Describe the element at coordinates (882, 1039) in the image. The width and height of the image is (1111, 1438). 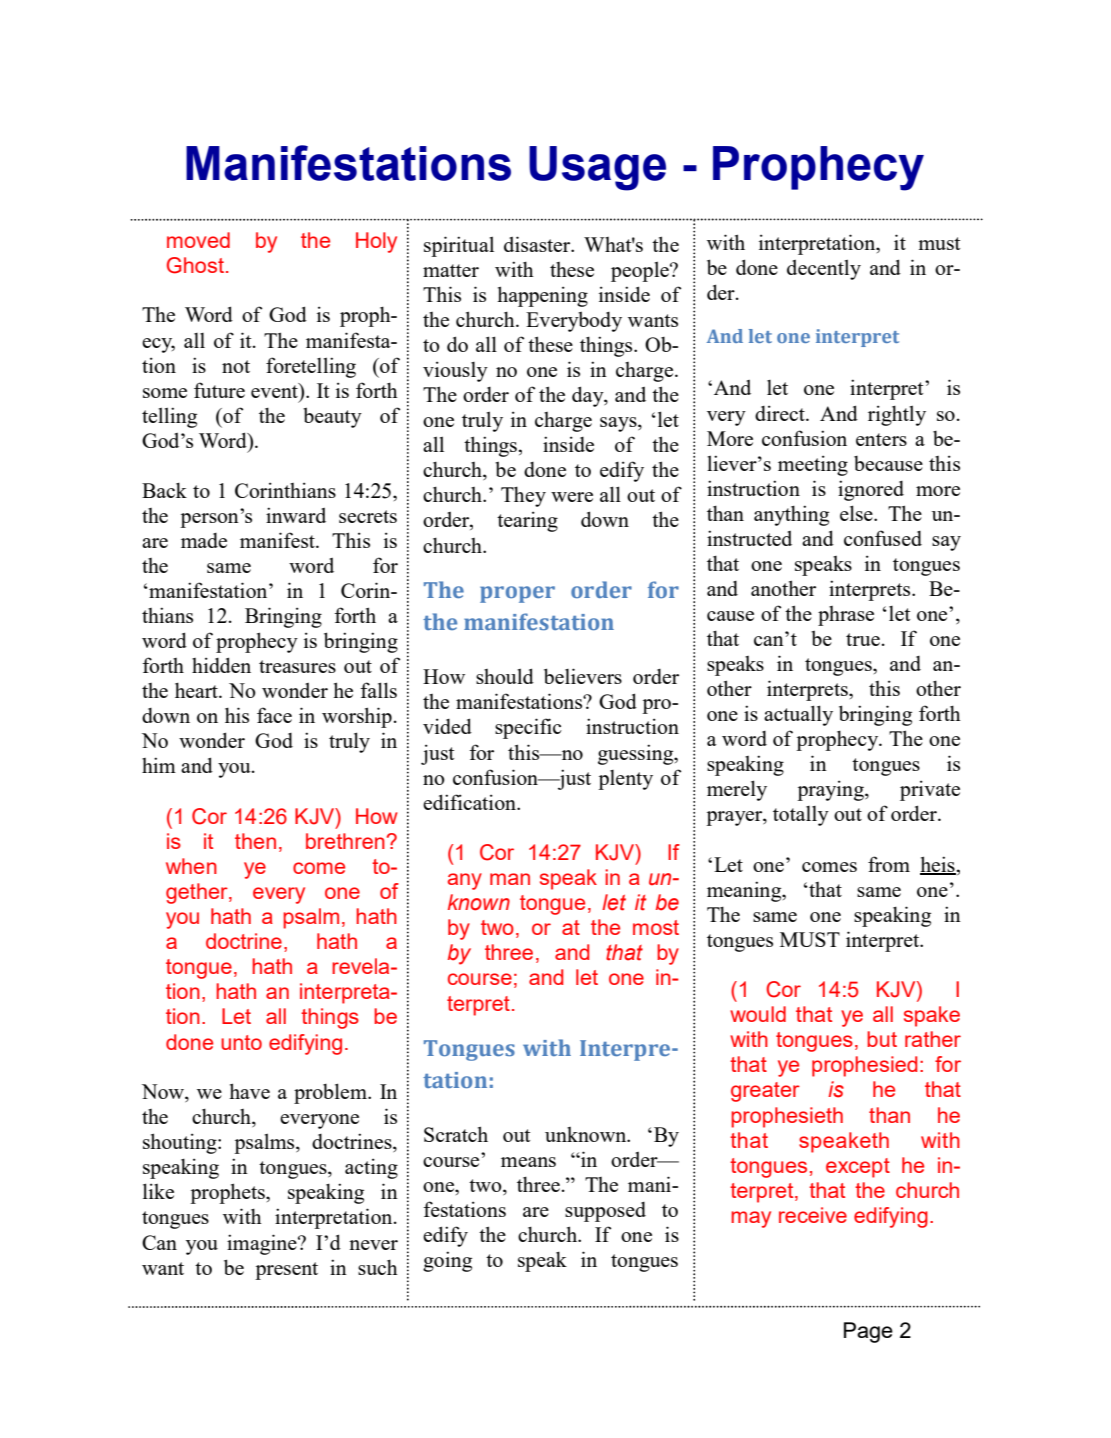
I see `but` at that location.
